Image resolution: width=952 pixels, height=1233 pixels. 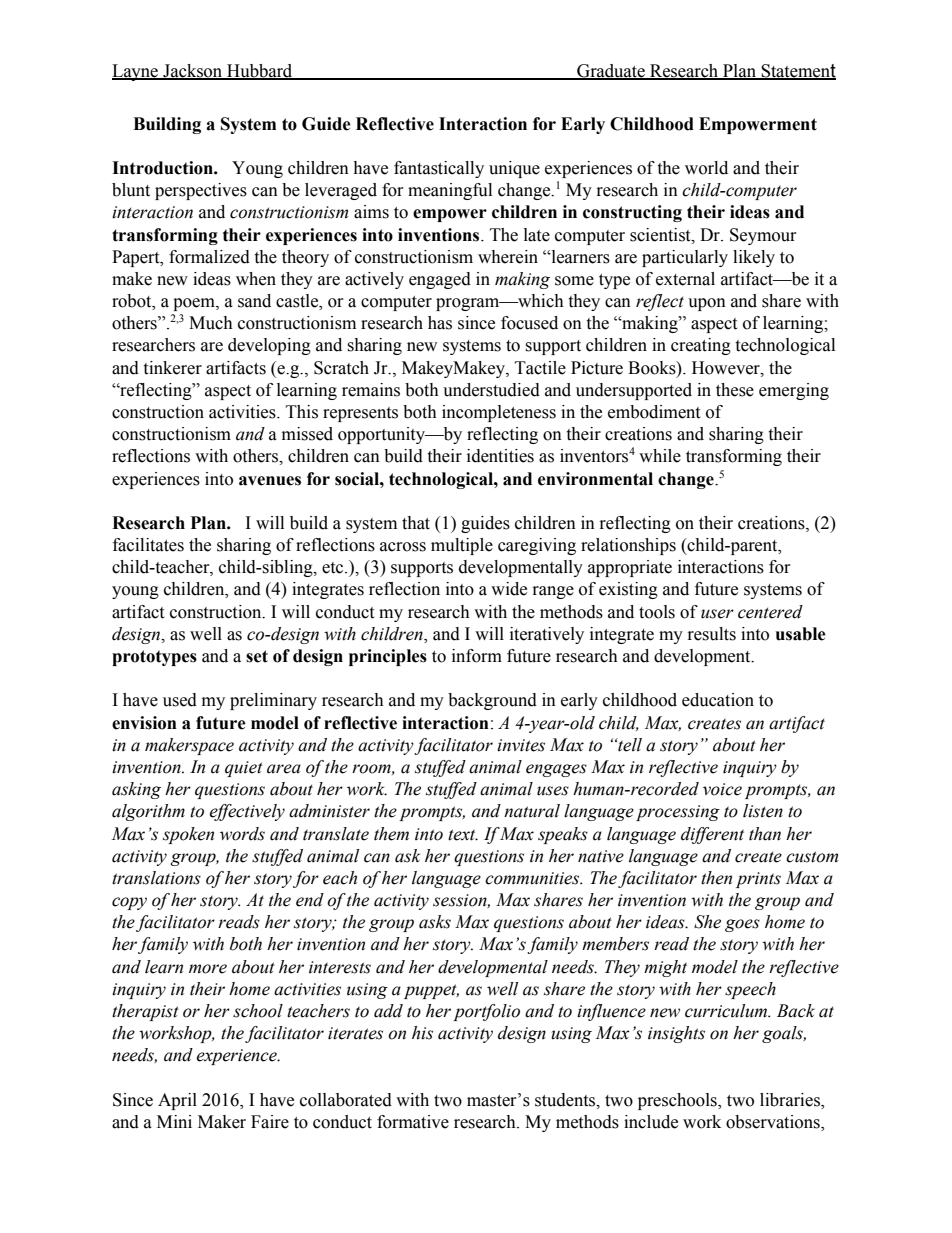 I want to click on Jackson, so click(x=193, y=72).
